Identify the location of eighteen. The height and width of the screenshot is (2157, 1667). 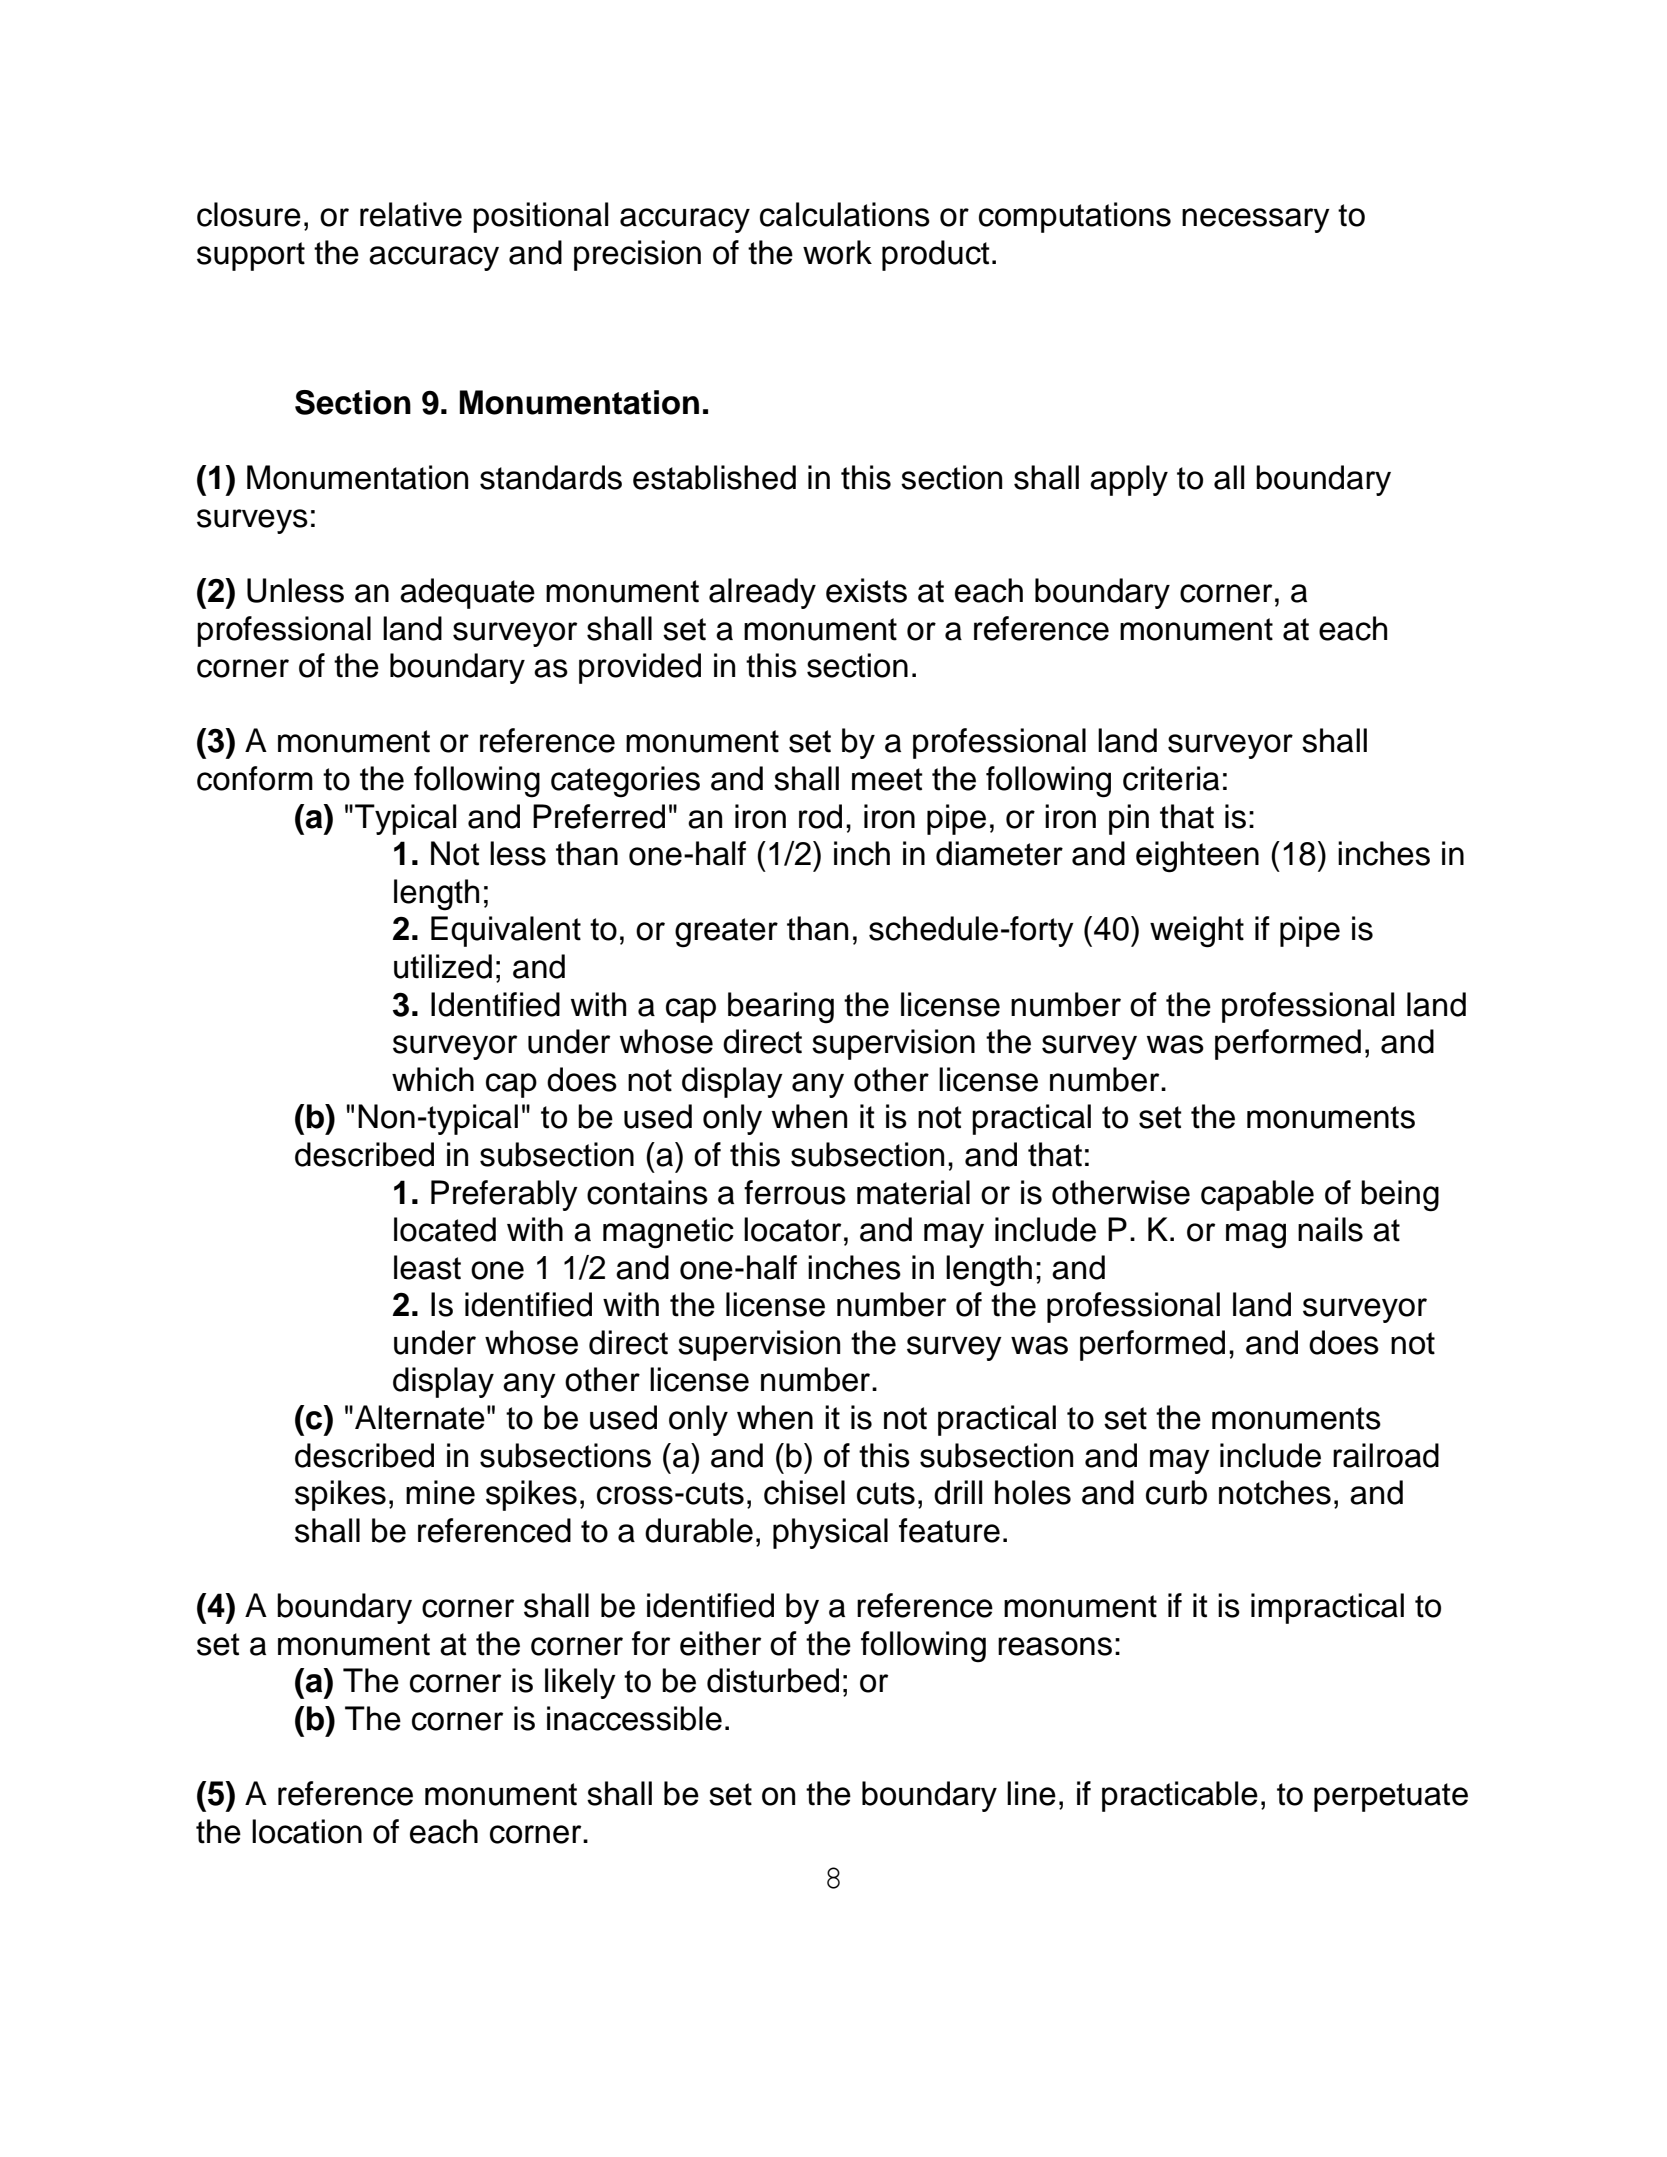
(1197, 857).
